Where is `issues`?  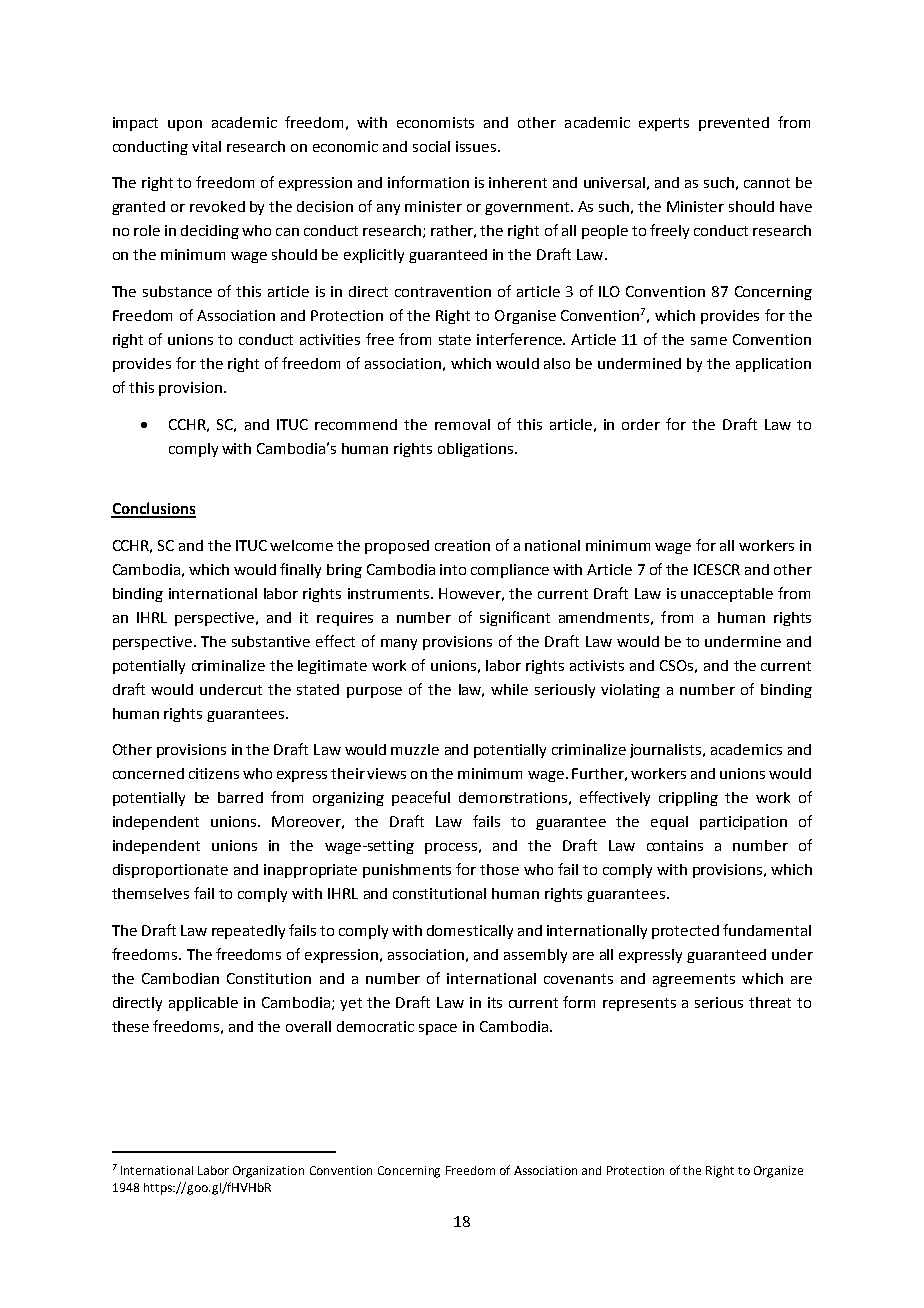 issues is located at coordinates (477, 146).
